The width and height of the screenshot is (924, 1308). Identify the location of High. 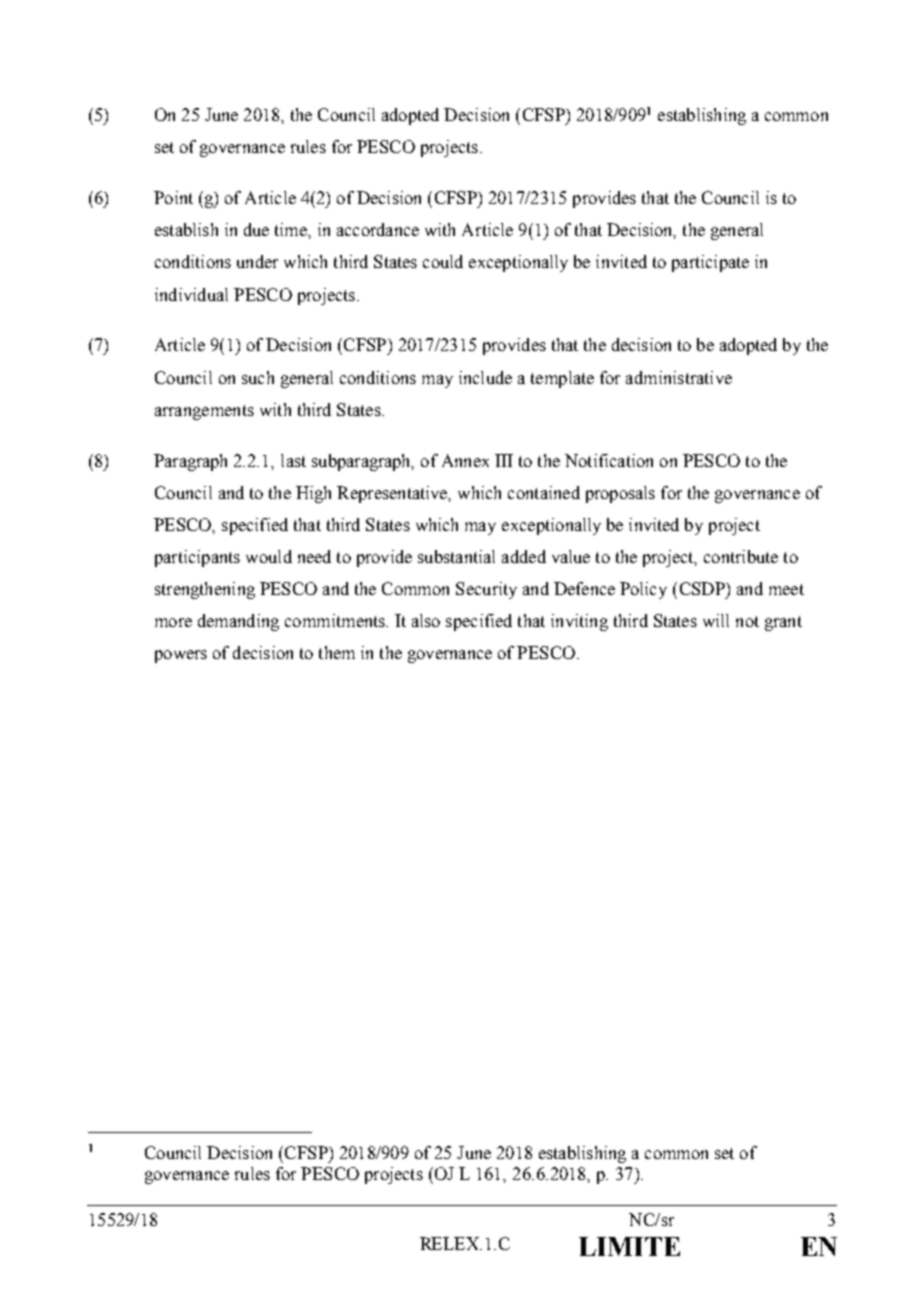
(313, 494).
